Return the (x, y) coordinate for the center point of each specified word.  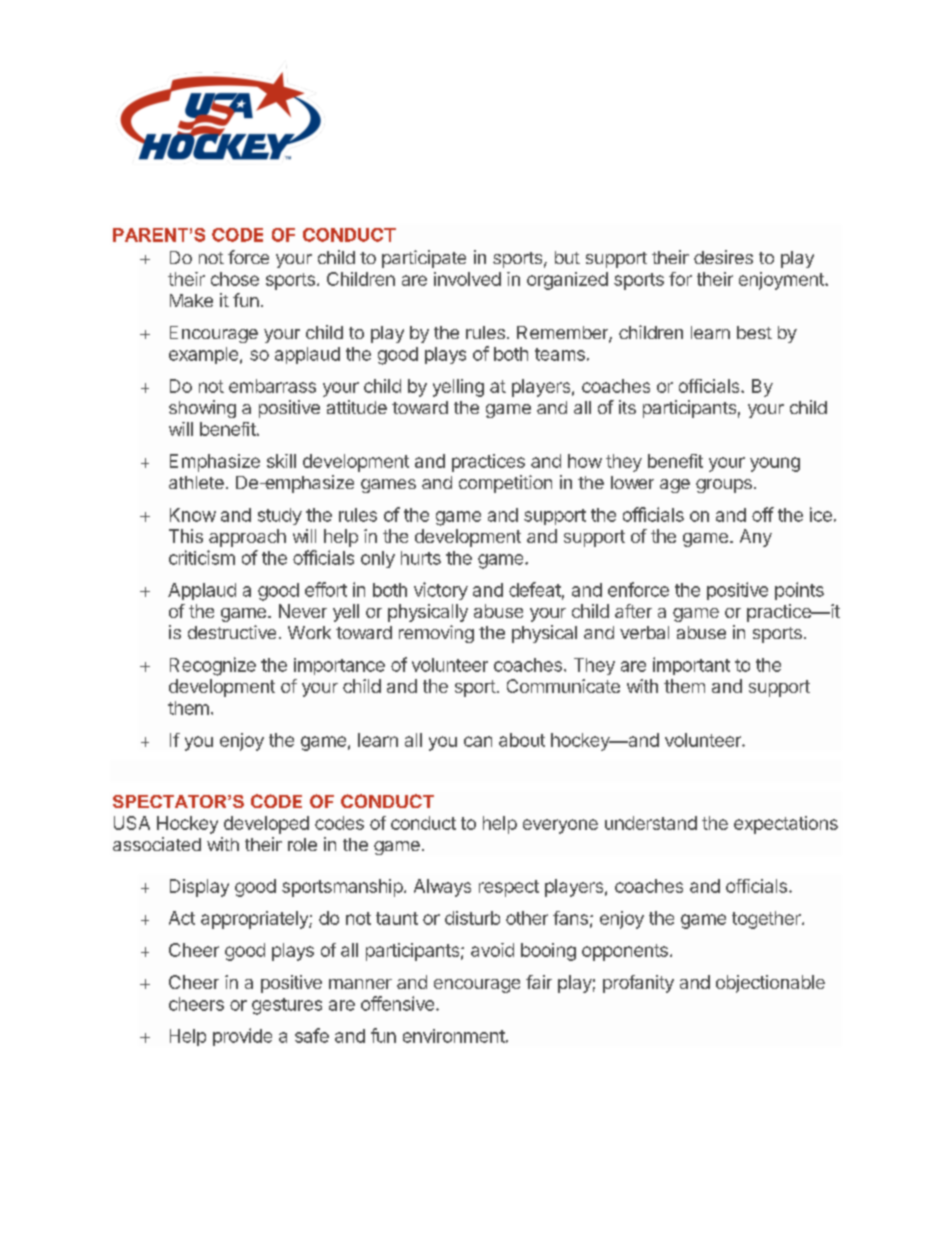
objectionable (770, 984)
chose (235, 279)
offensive (397, 1003)
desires (723, 257)
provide (242, 1037)
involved (467, 279)
